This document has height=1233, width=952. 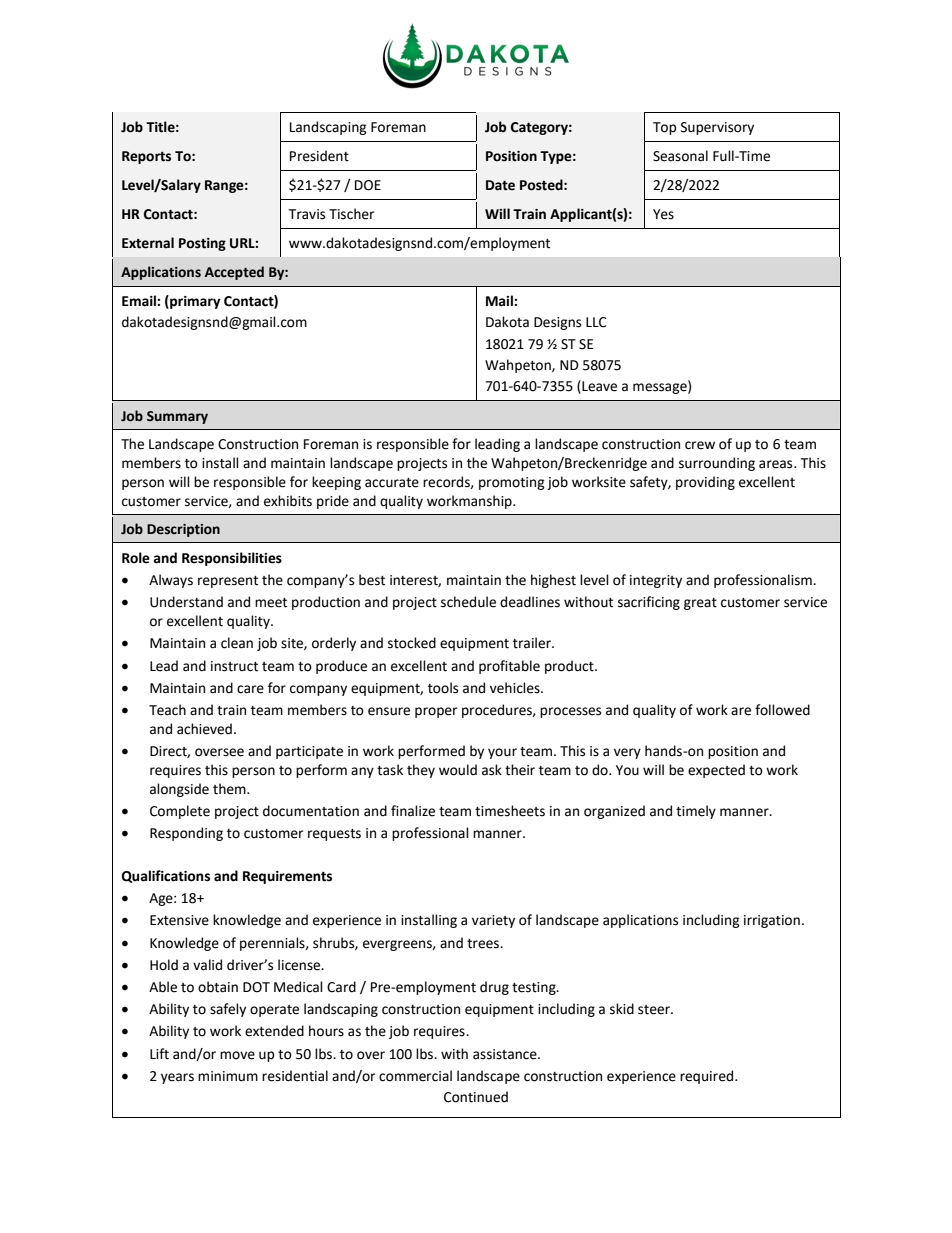 What do you see at coordinates (228, 1076) in the document?
I see `minimum` at bounding box center [228, 1076].
